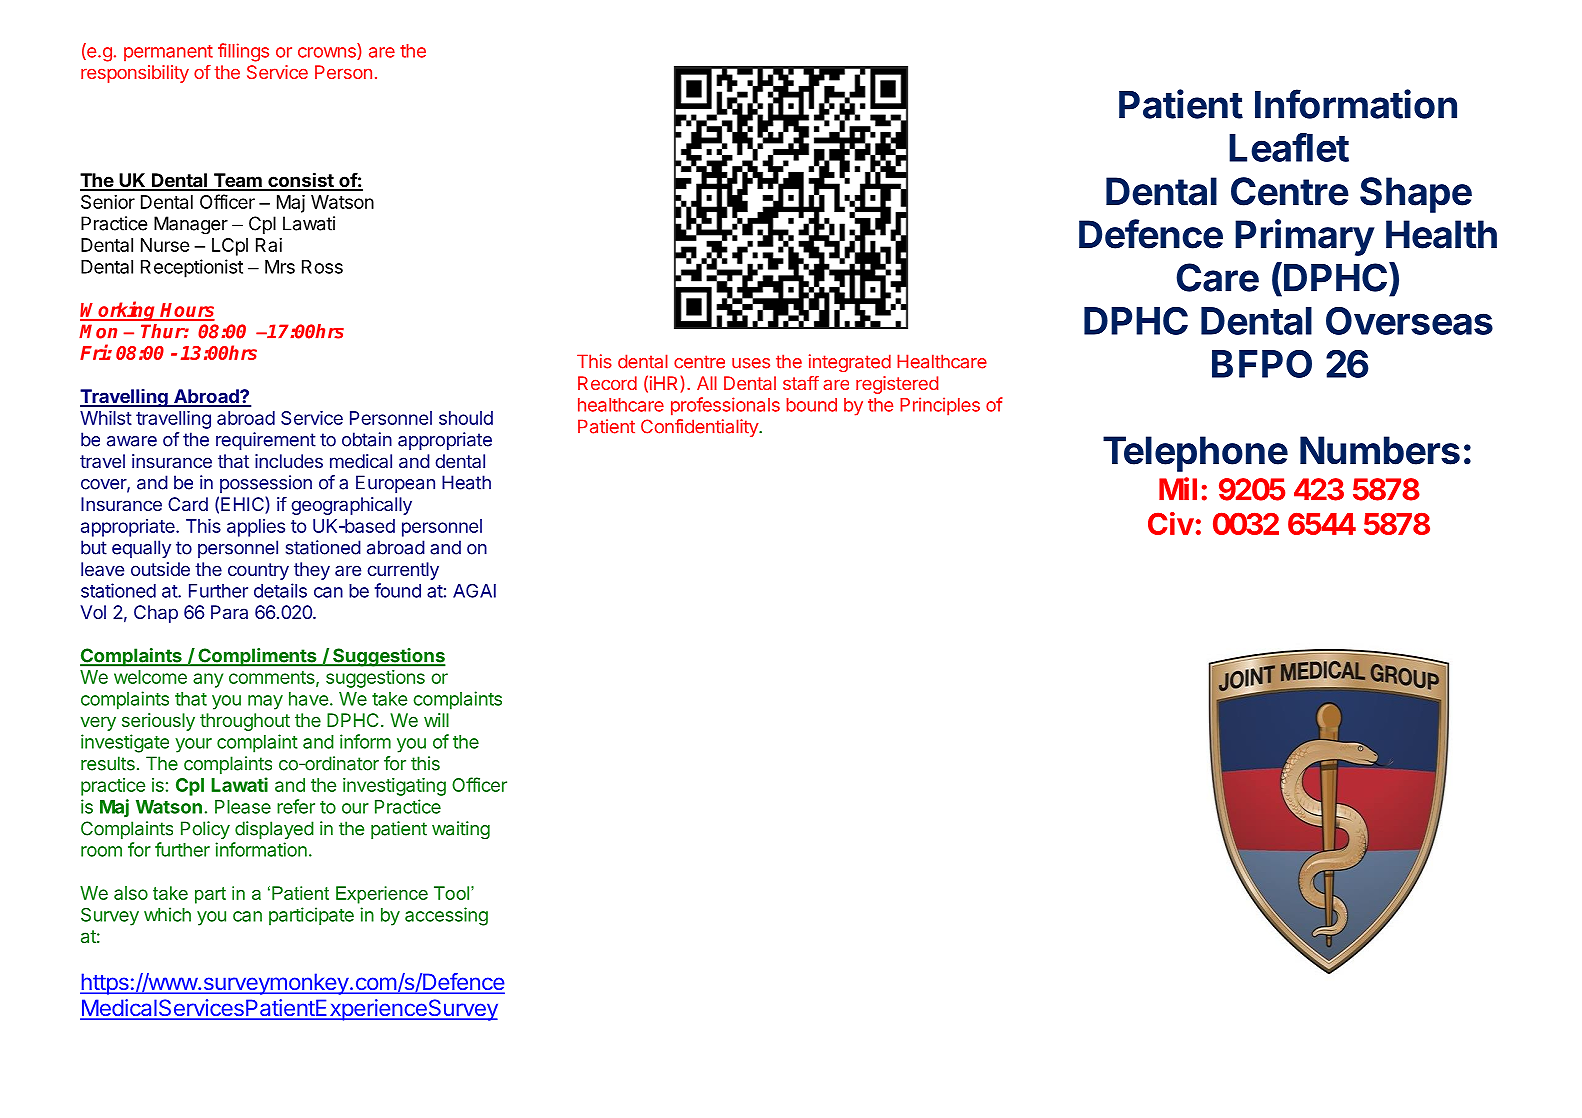 This screenshot has height=1118, width=1582. Describe the element at coordinates (167, 914) in the screenshot. I see `which` at that location.
